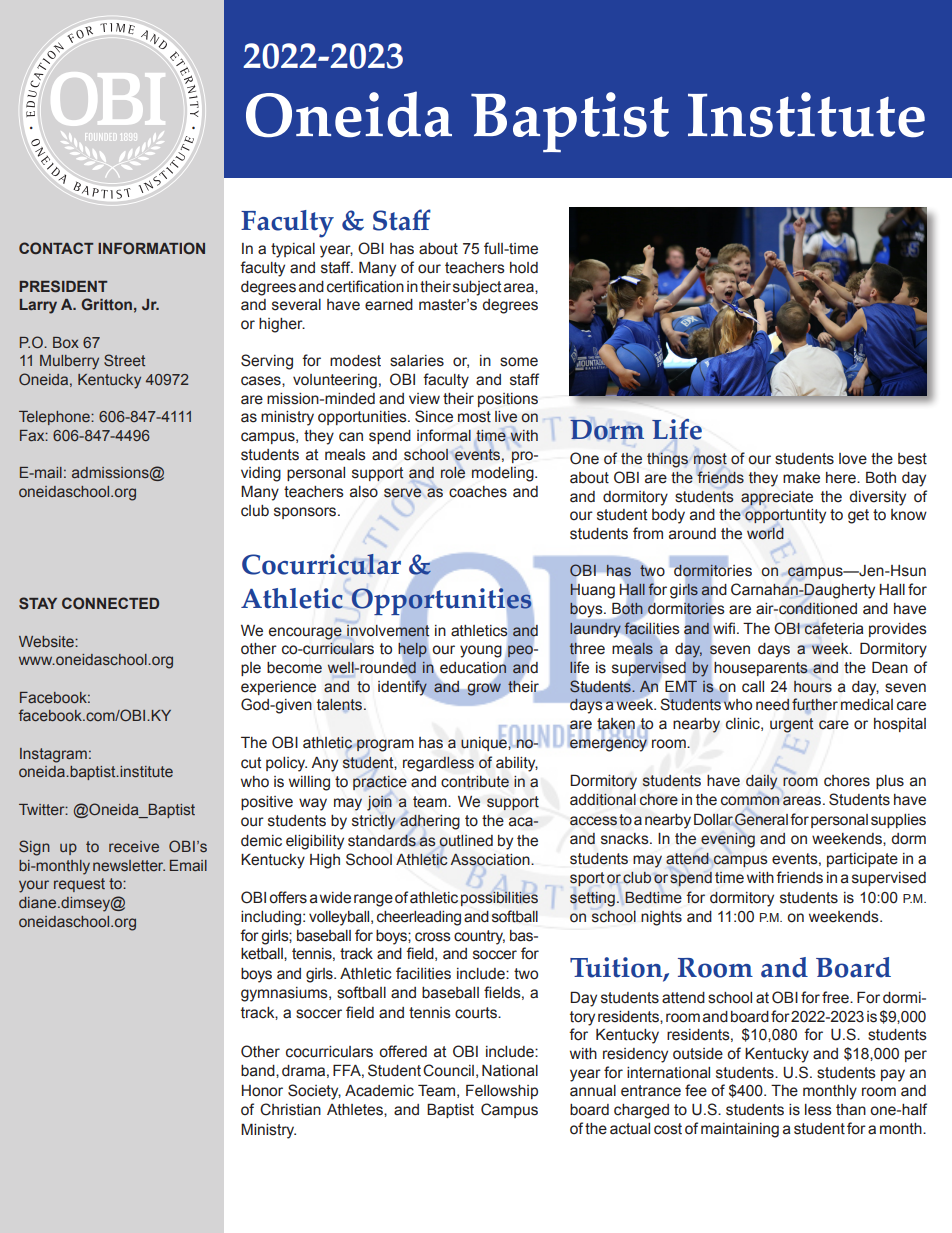 The height and width of the image is (1233, 952). I want to click on hold, so click(524, 268).
